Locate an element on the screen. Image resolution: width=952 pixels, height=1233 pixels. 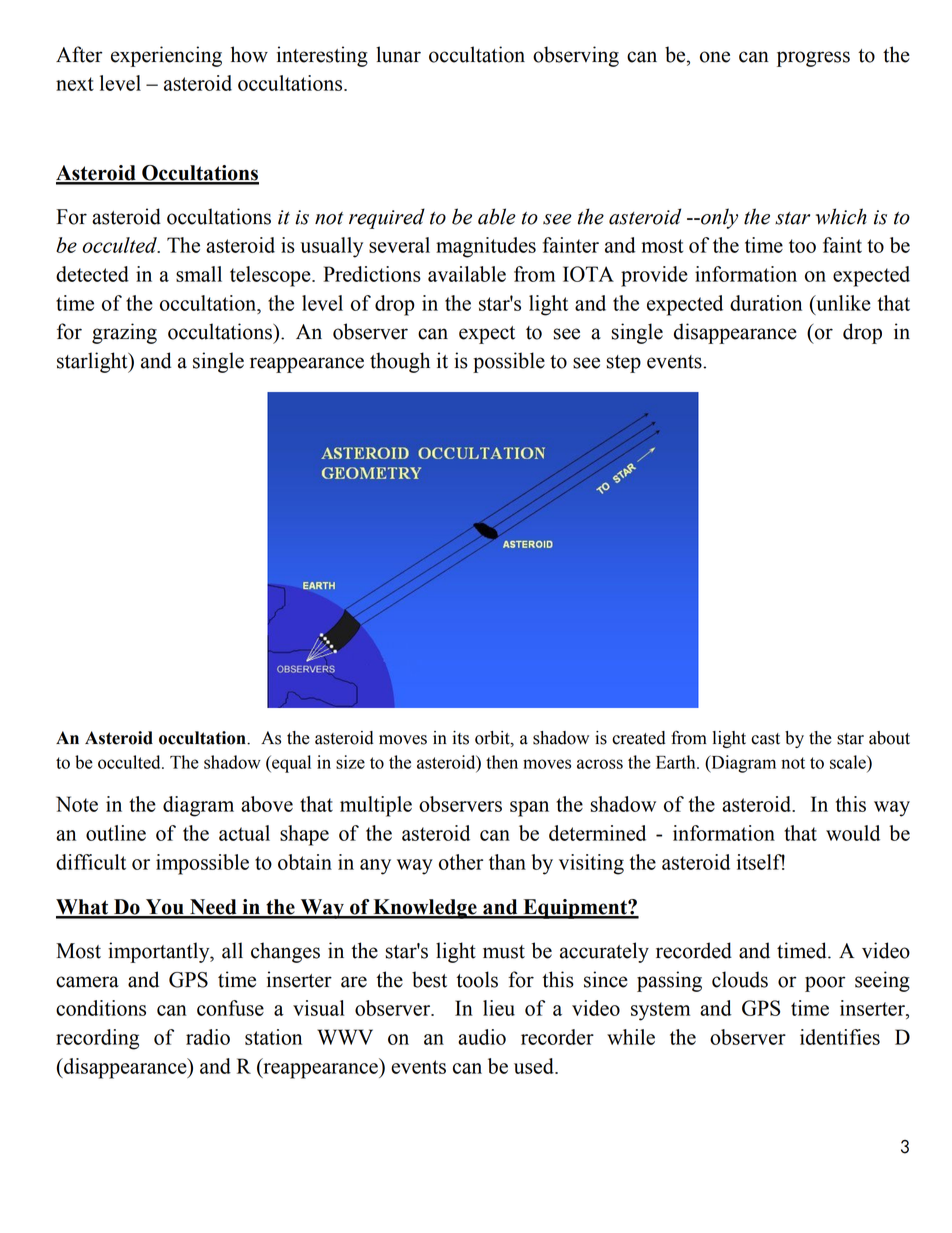
other is located at coordinates (461, 862).
